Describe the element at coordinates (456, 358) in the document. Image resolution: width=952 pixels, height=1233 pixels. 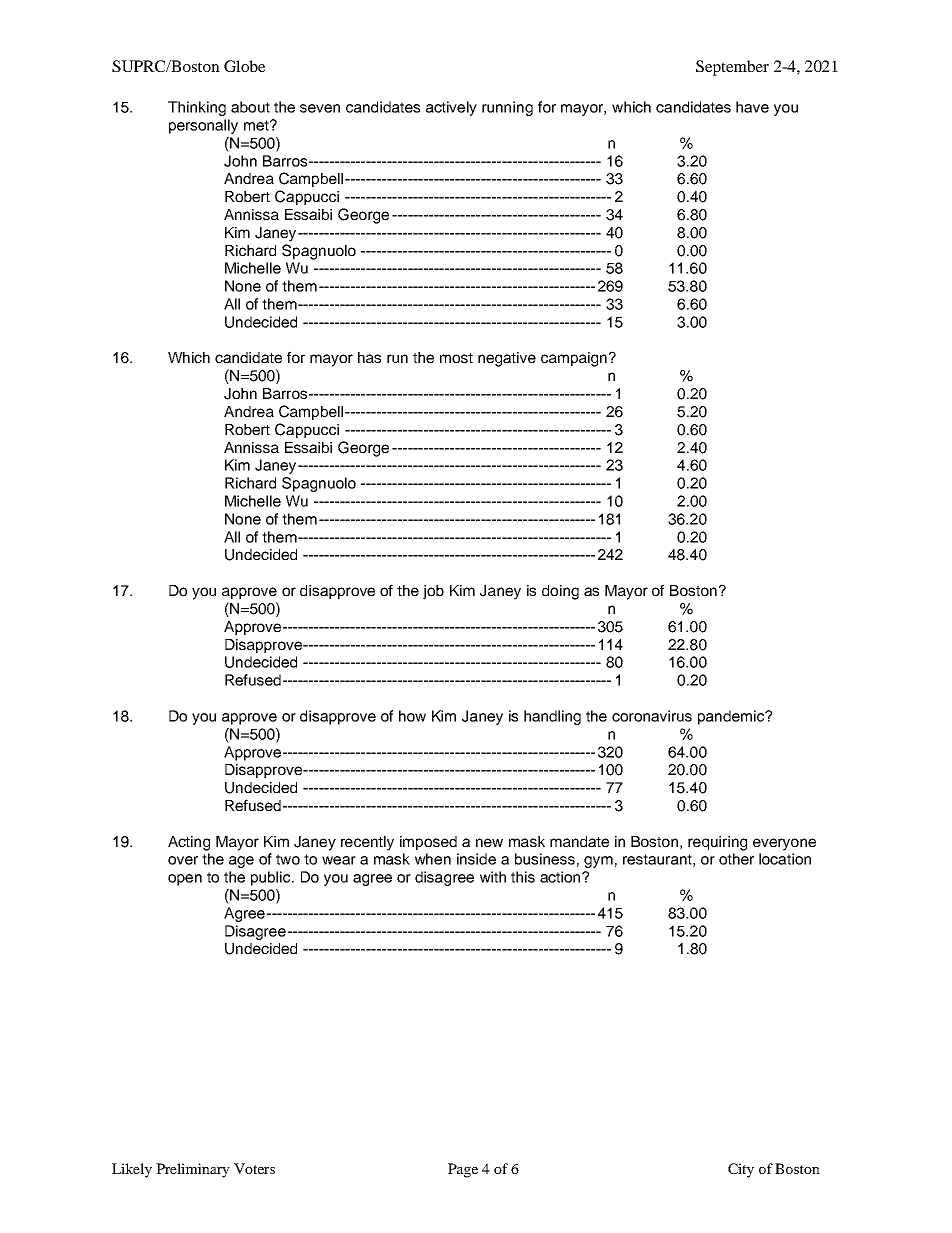
I see `most` at that location.
